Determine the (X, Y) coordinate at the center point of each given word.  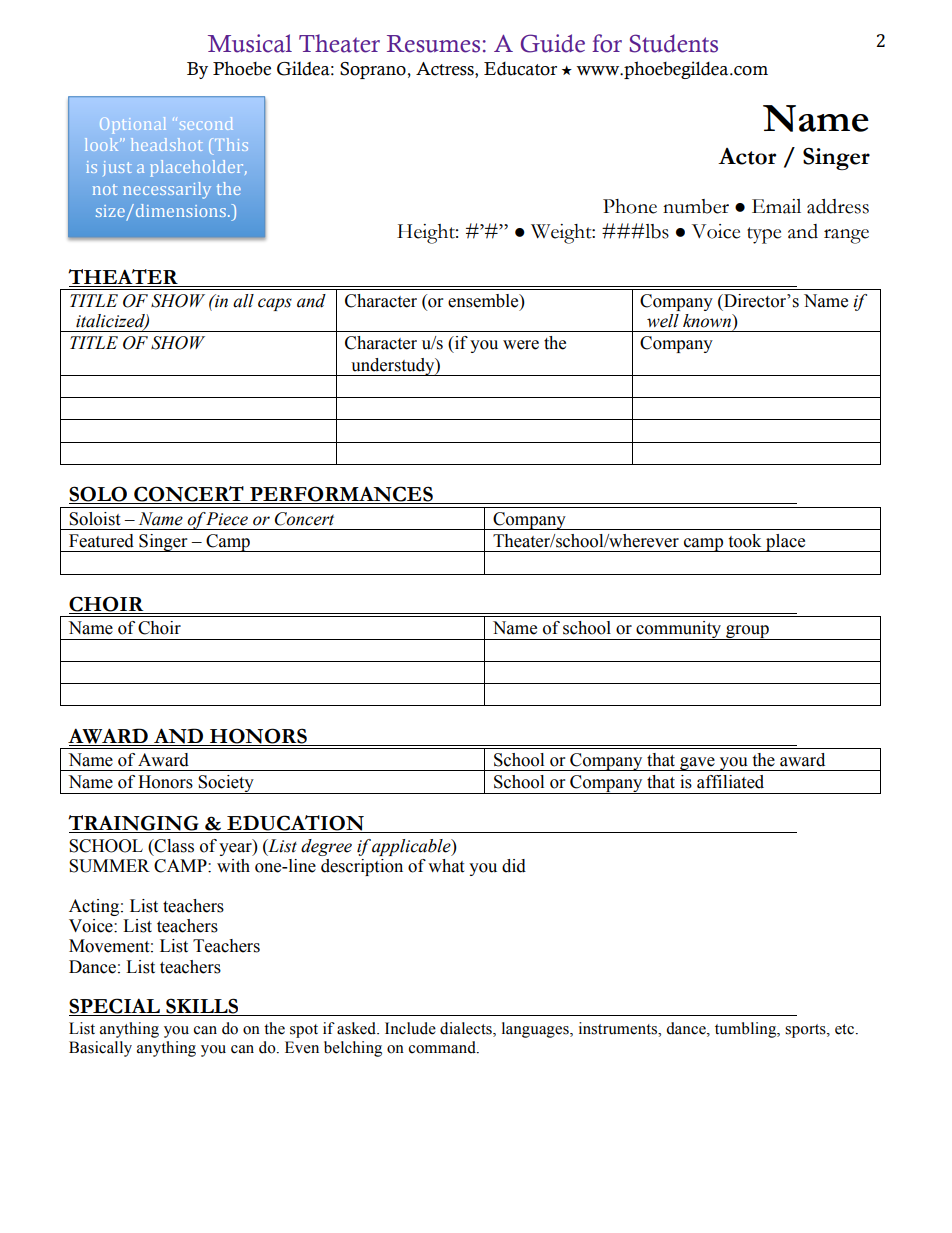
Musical (250, 43)
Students (673, 43)
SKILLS (202, 1007)
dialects (467, 1029)
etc (844, 1029)
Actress (446, 70)
